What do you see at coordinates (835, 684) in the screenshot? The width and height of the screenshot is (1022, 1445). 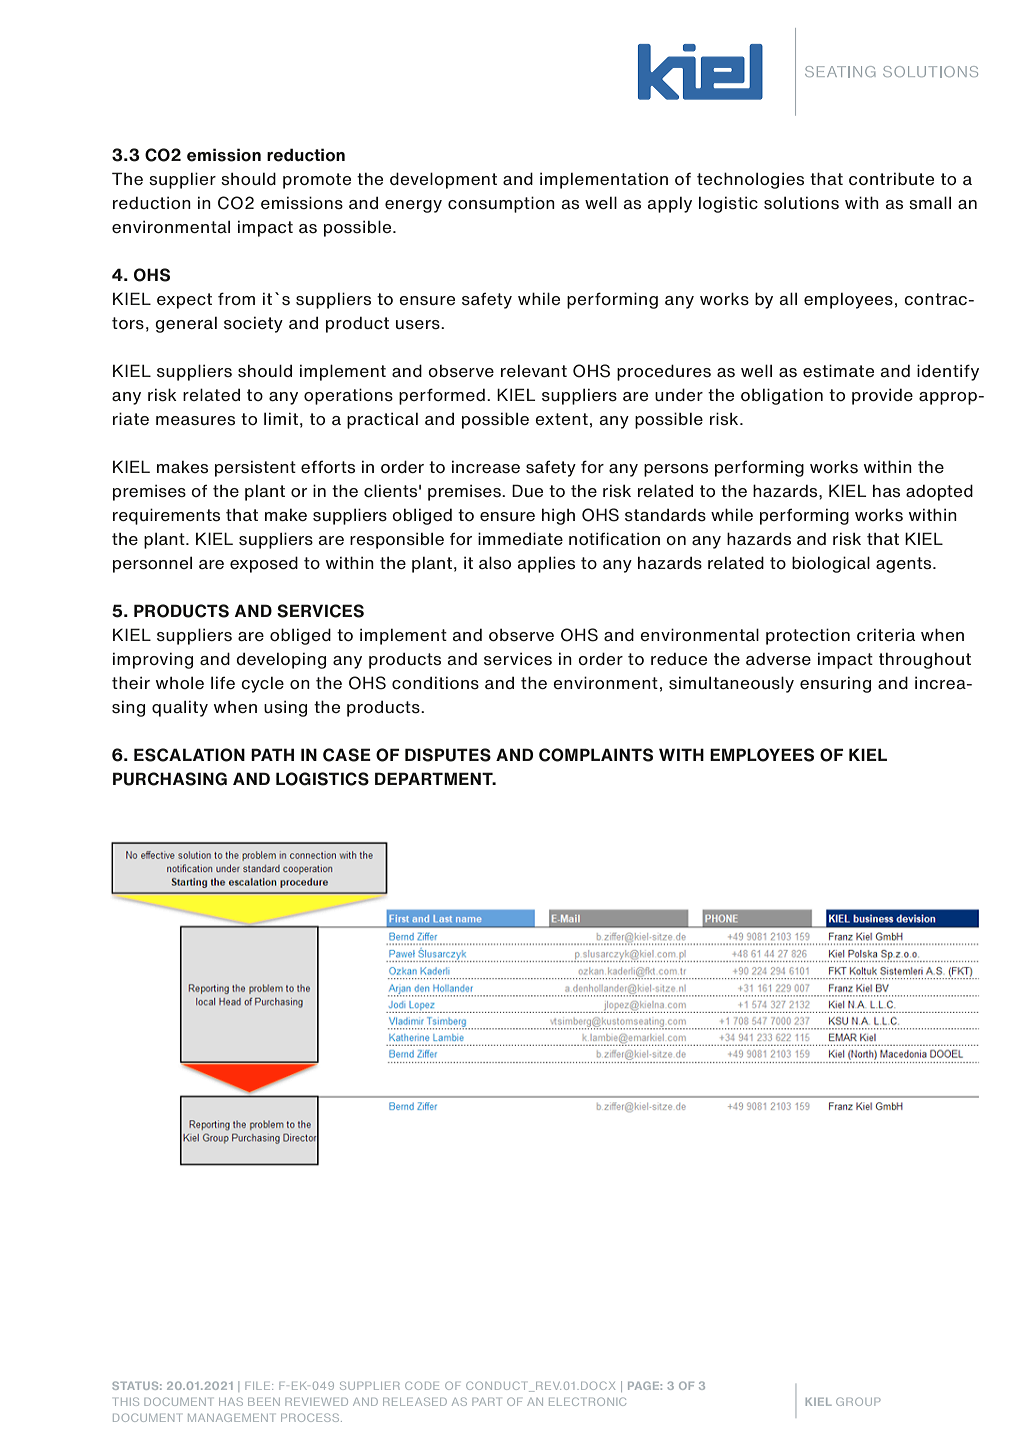 I see `ensuring` at bounding box center [835, 684].
